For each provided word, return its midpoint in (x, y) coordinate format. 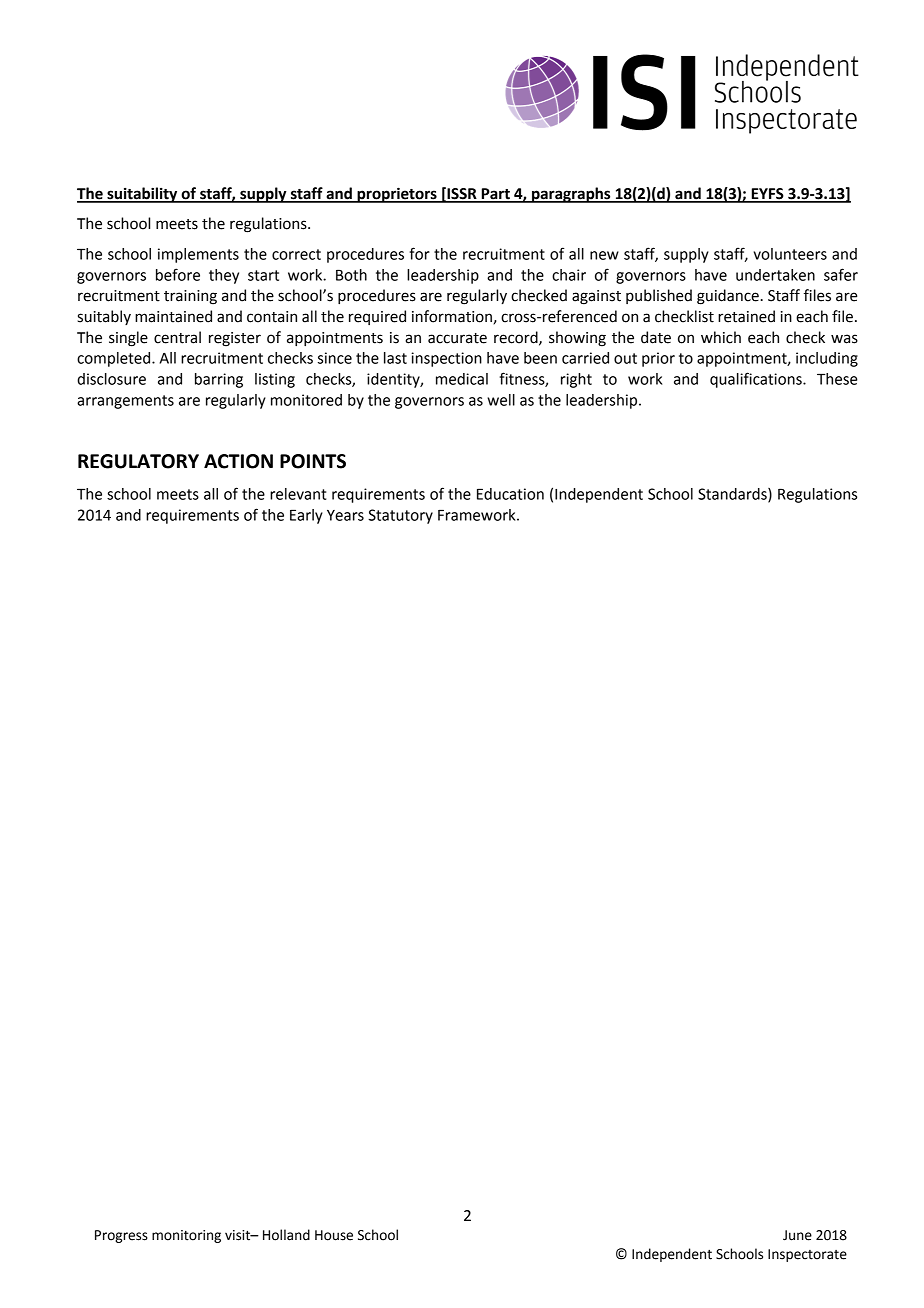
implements (198, 255)
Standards (733, 495)
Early (306, 516)
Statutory (400, 516)
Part (495, 195)
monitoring (186, 1236)
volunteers (790, 254)
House (334, 1235)
